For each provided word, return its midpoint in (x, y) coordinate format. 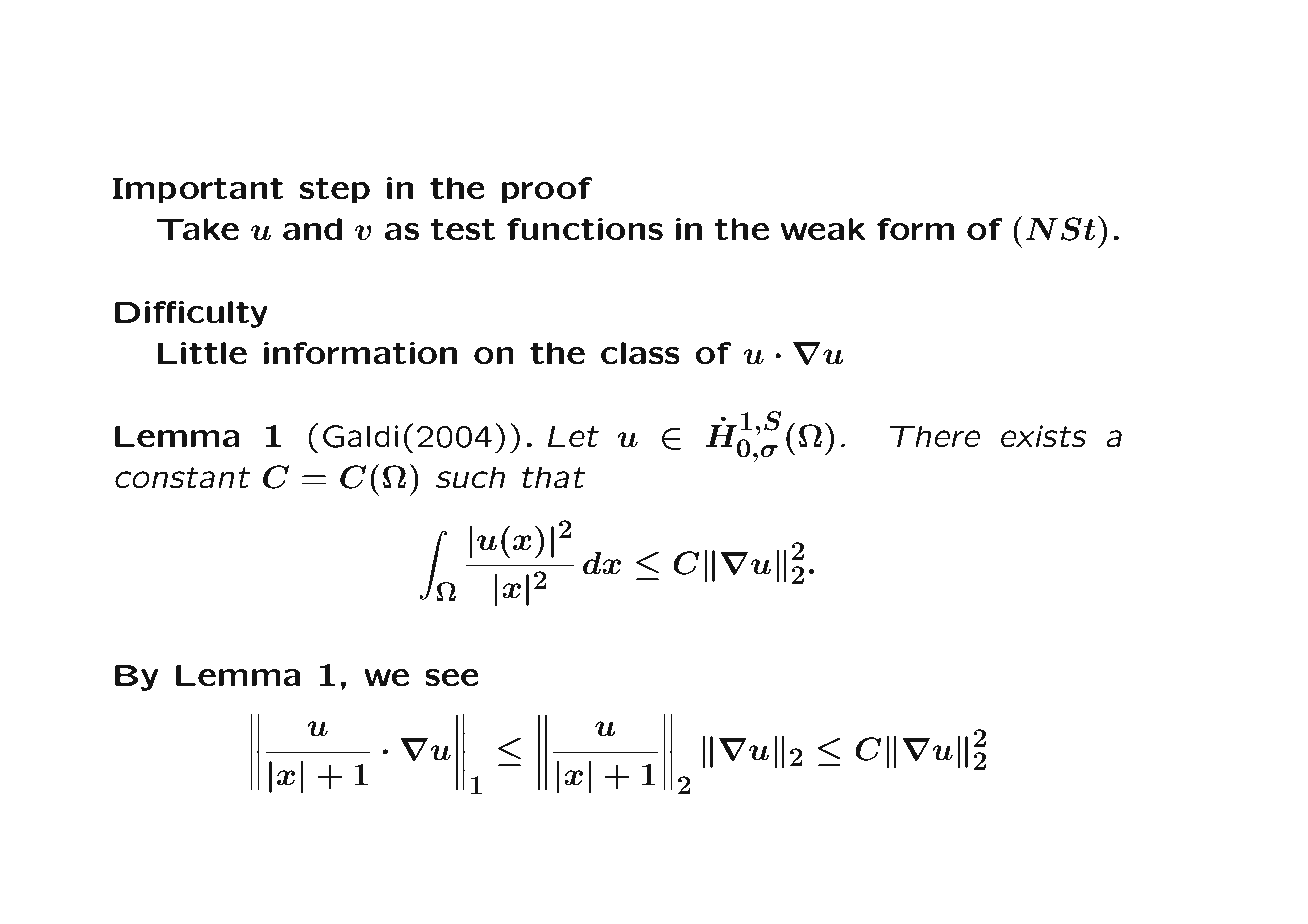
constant (182, 478)
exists (1044, 436)
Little (202, 353)
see (452, 678)
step (335, 190)
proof (547, 190)
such (470, 477)
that (553, 477)
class (640, 353)
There (935, 436)
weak (823, 229)
